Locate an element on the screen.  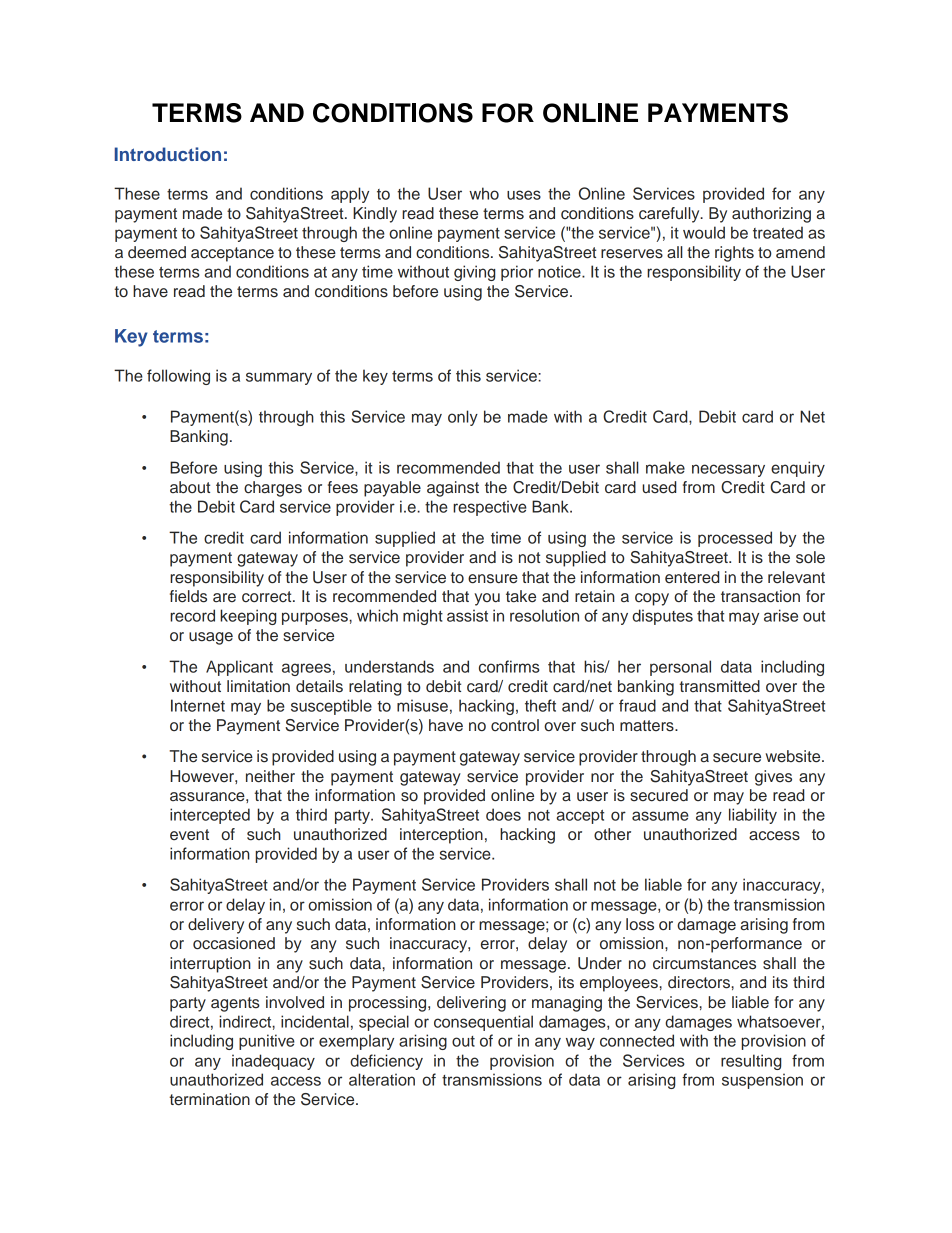
keeping is located at coordinates (248, 617).
